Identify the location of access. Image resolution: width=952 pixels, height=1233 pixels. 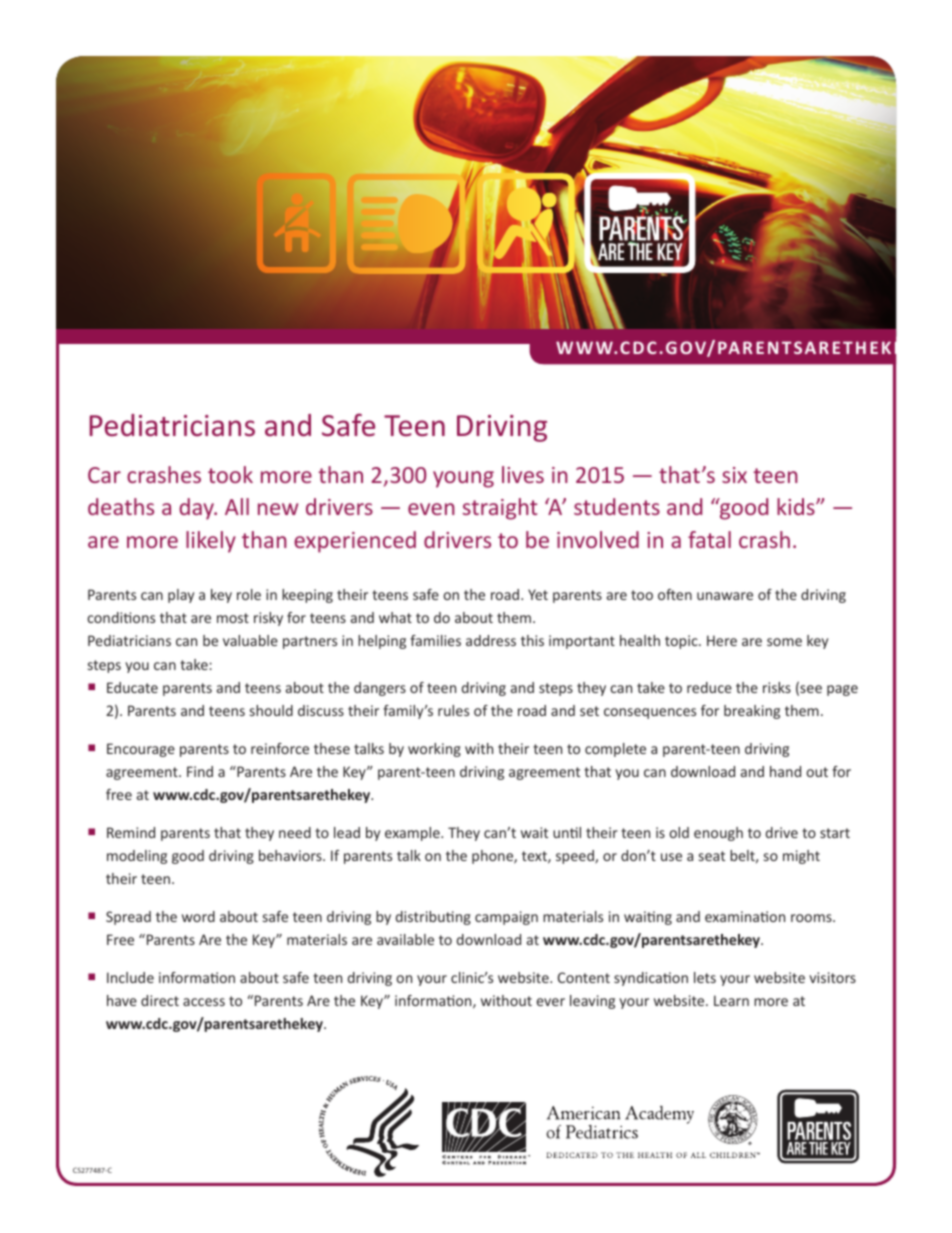
(204, 1002).
